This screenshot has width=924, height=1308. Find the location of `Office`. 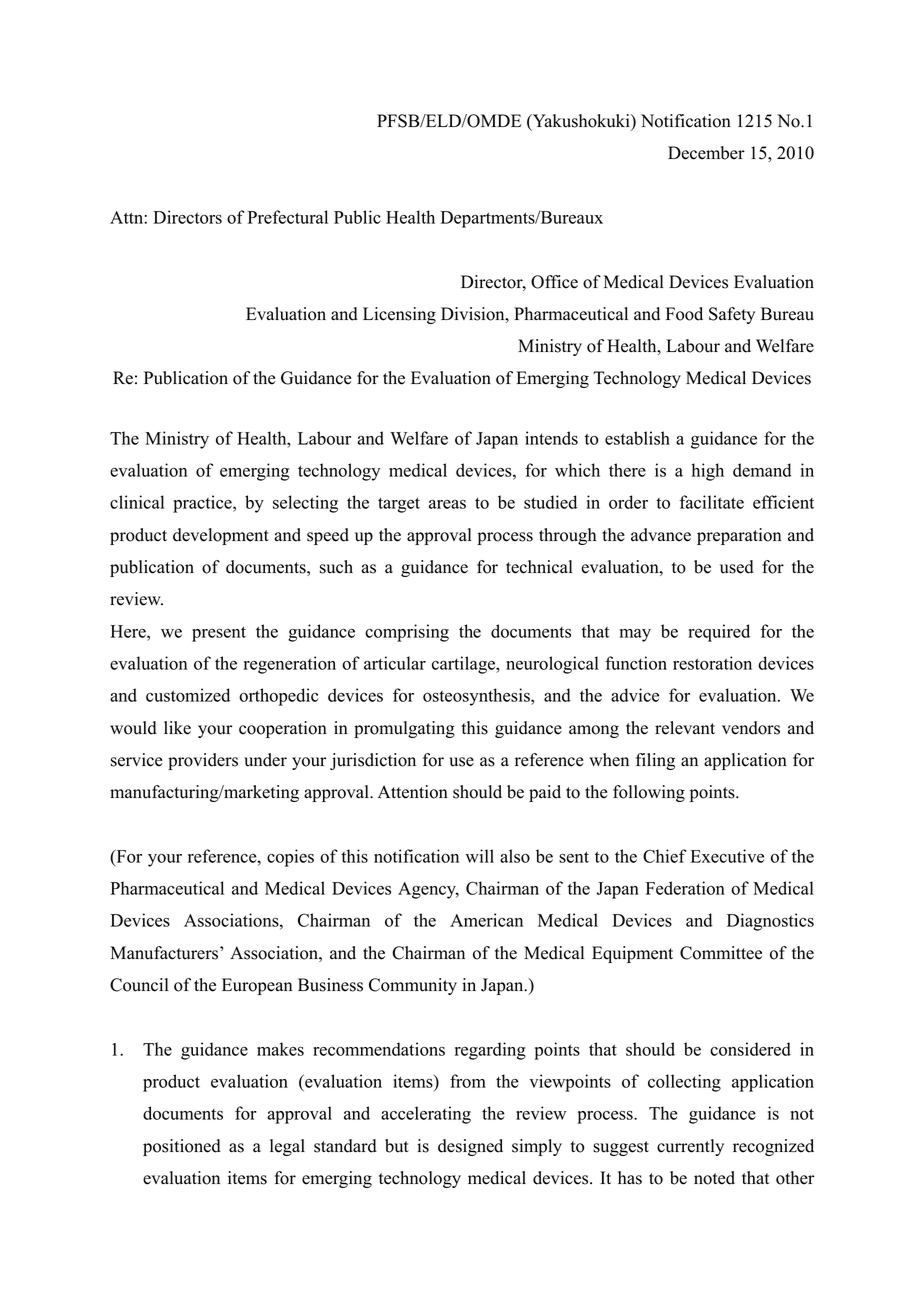

Office is located at coordinates (554, 282).
